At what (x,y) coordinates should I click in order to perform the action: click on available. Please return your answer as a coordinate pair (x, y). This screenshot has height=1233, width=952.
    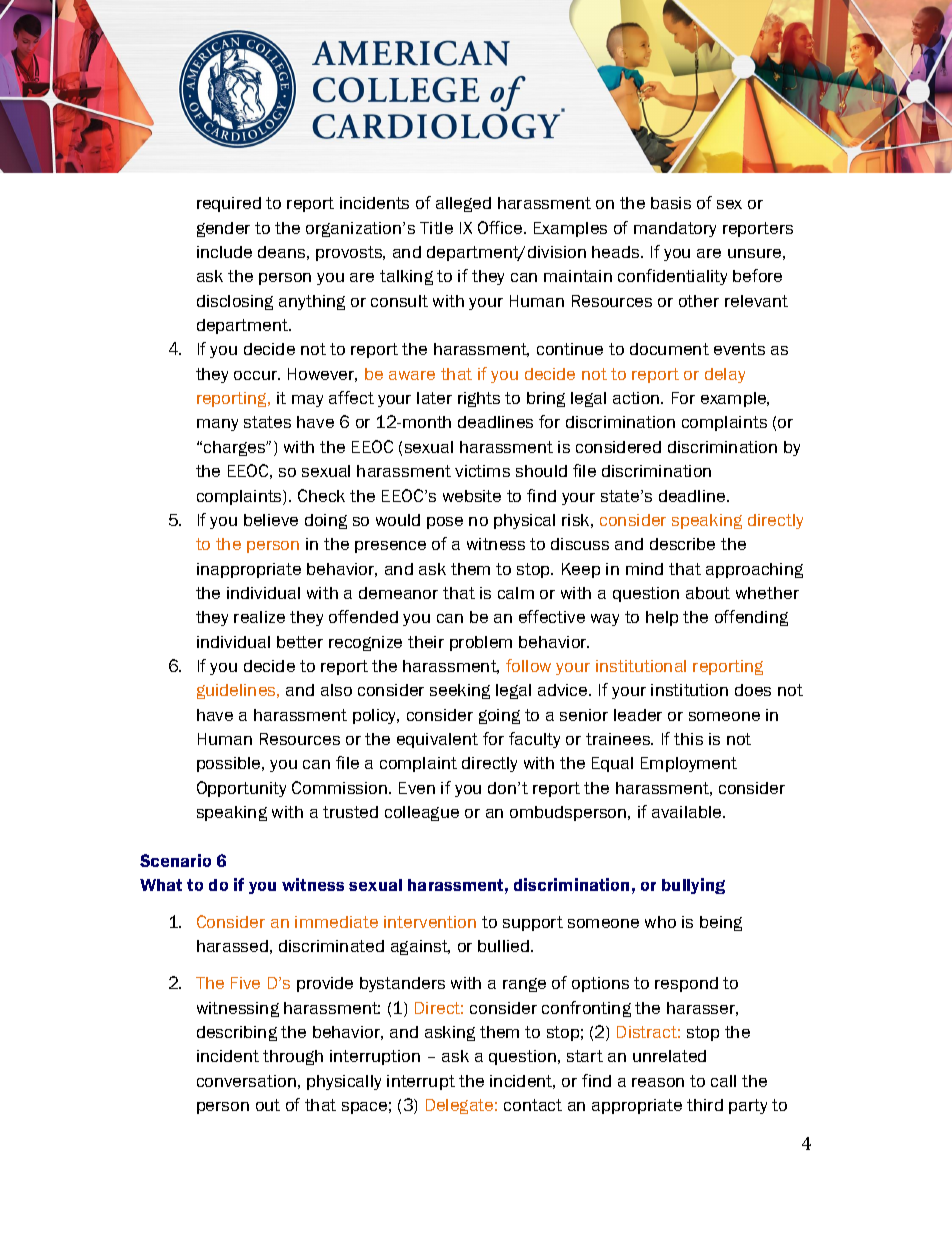
    Looking at the image, I should click on (688, 812).
